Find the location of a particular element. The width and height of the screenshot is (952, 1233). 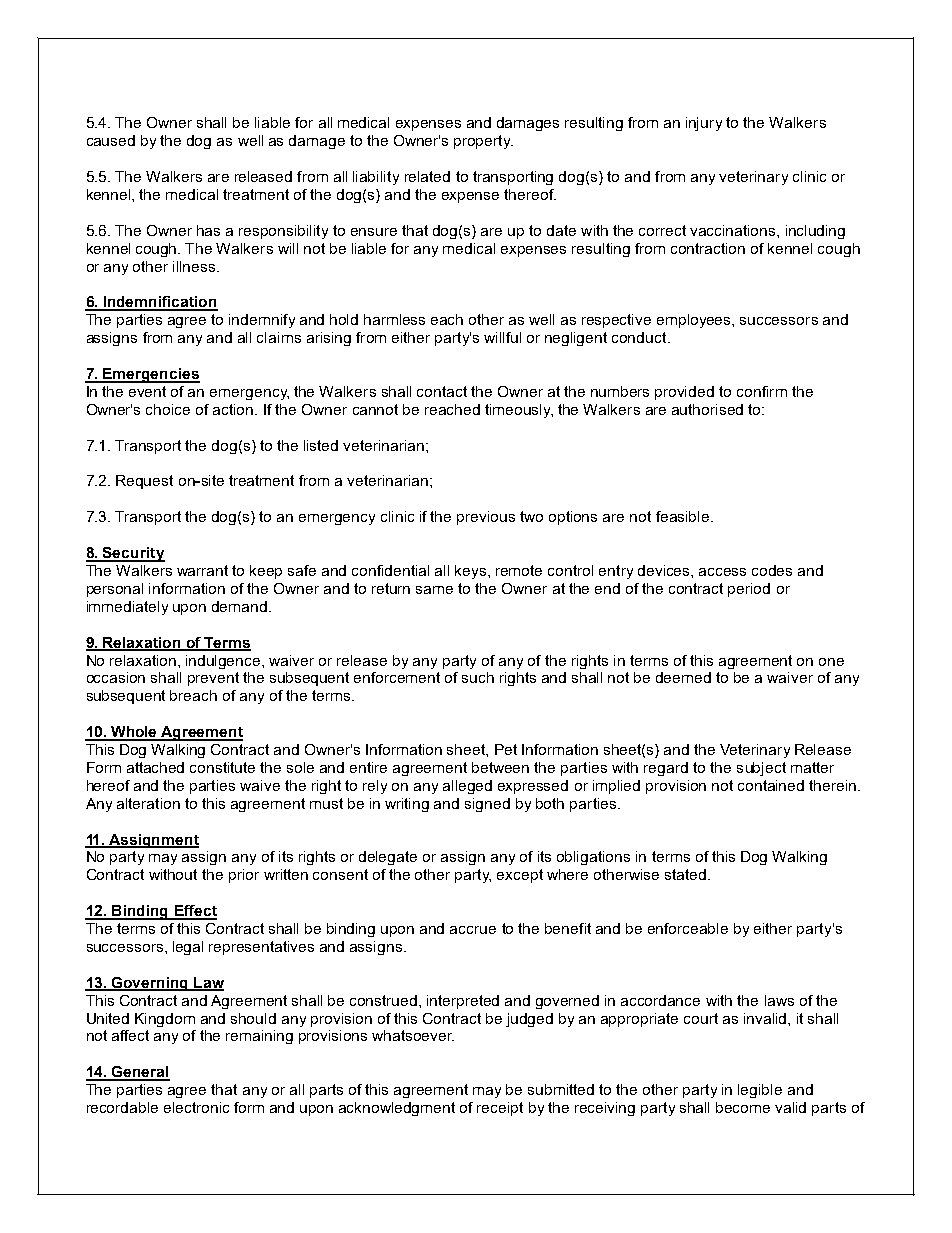

such is located at coordinates (478, 677).
